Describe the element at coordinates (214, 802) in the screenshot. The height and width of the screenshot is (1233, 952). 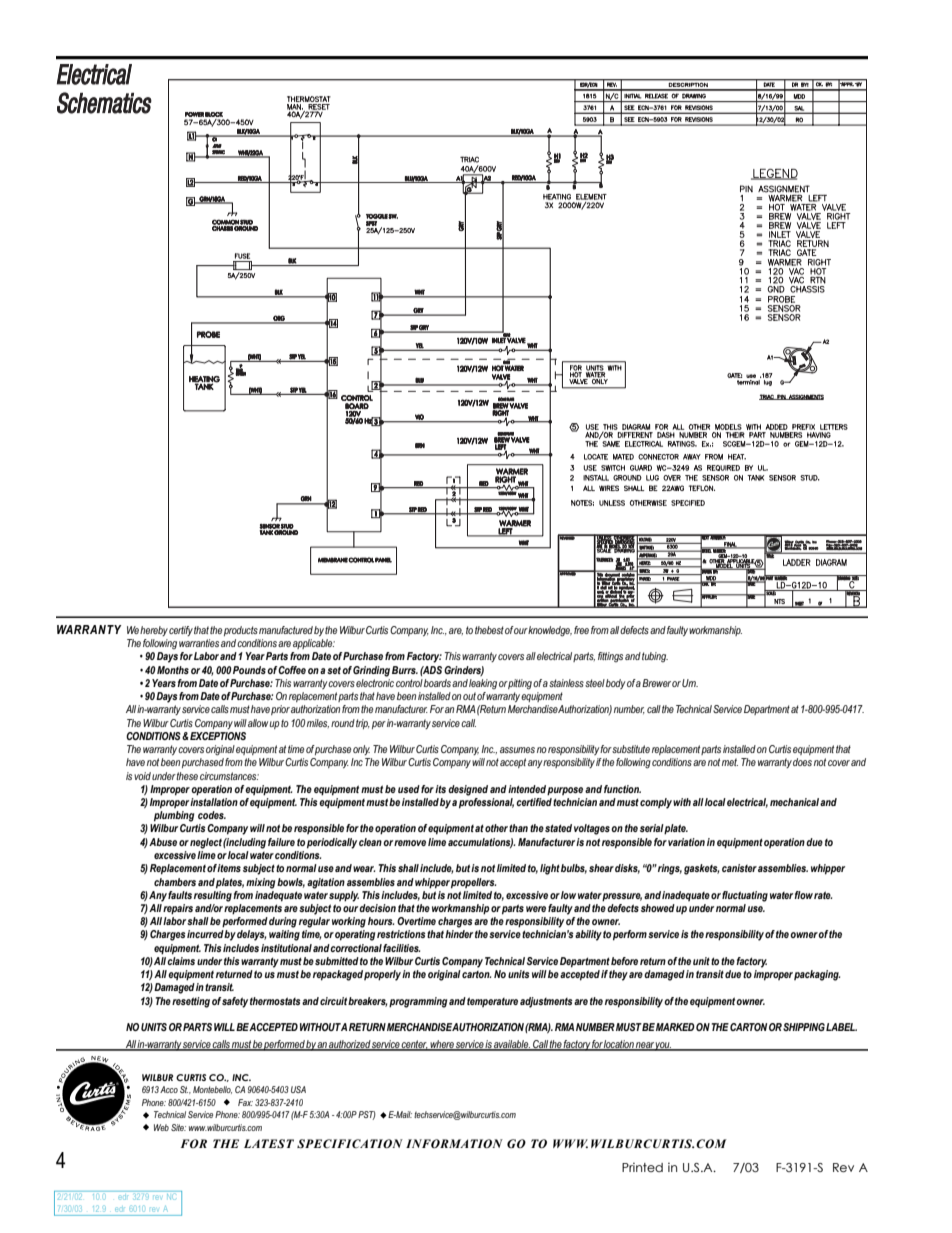
I see `installation` at that location.
